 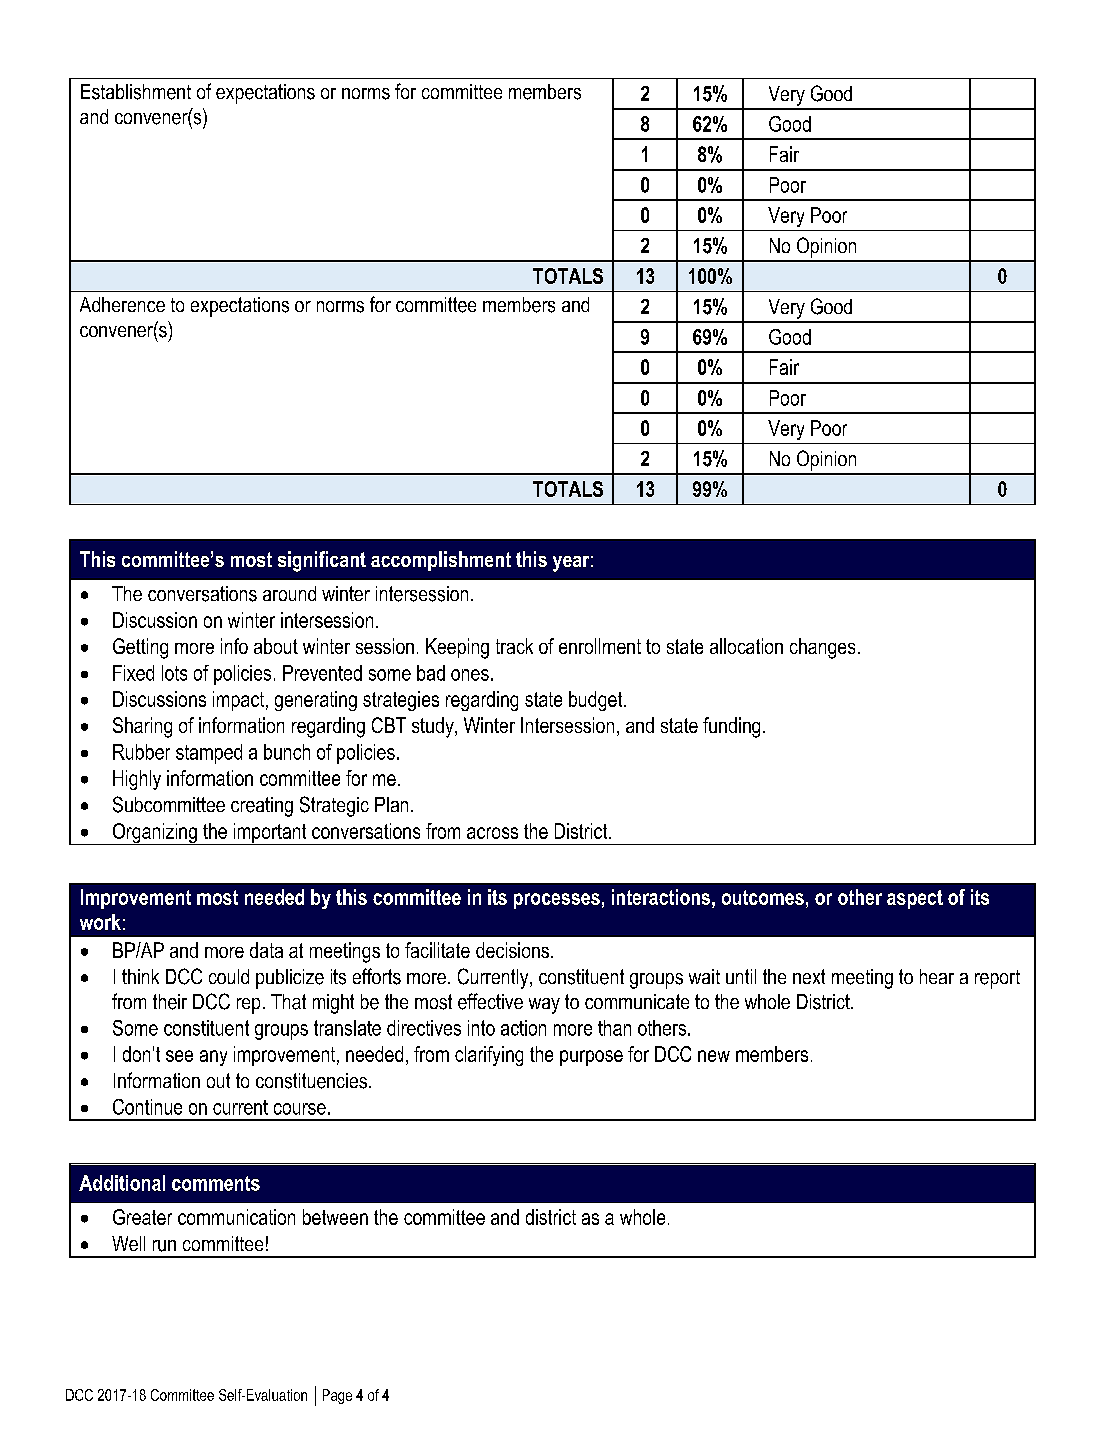 I want to click on accomplishment, so click(x=441, y=561).
